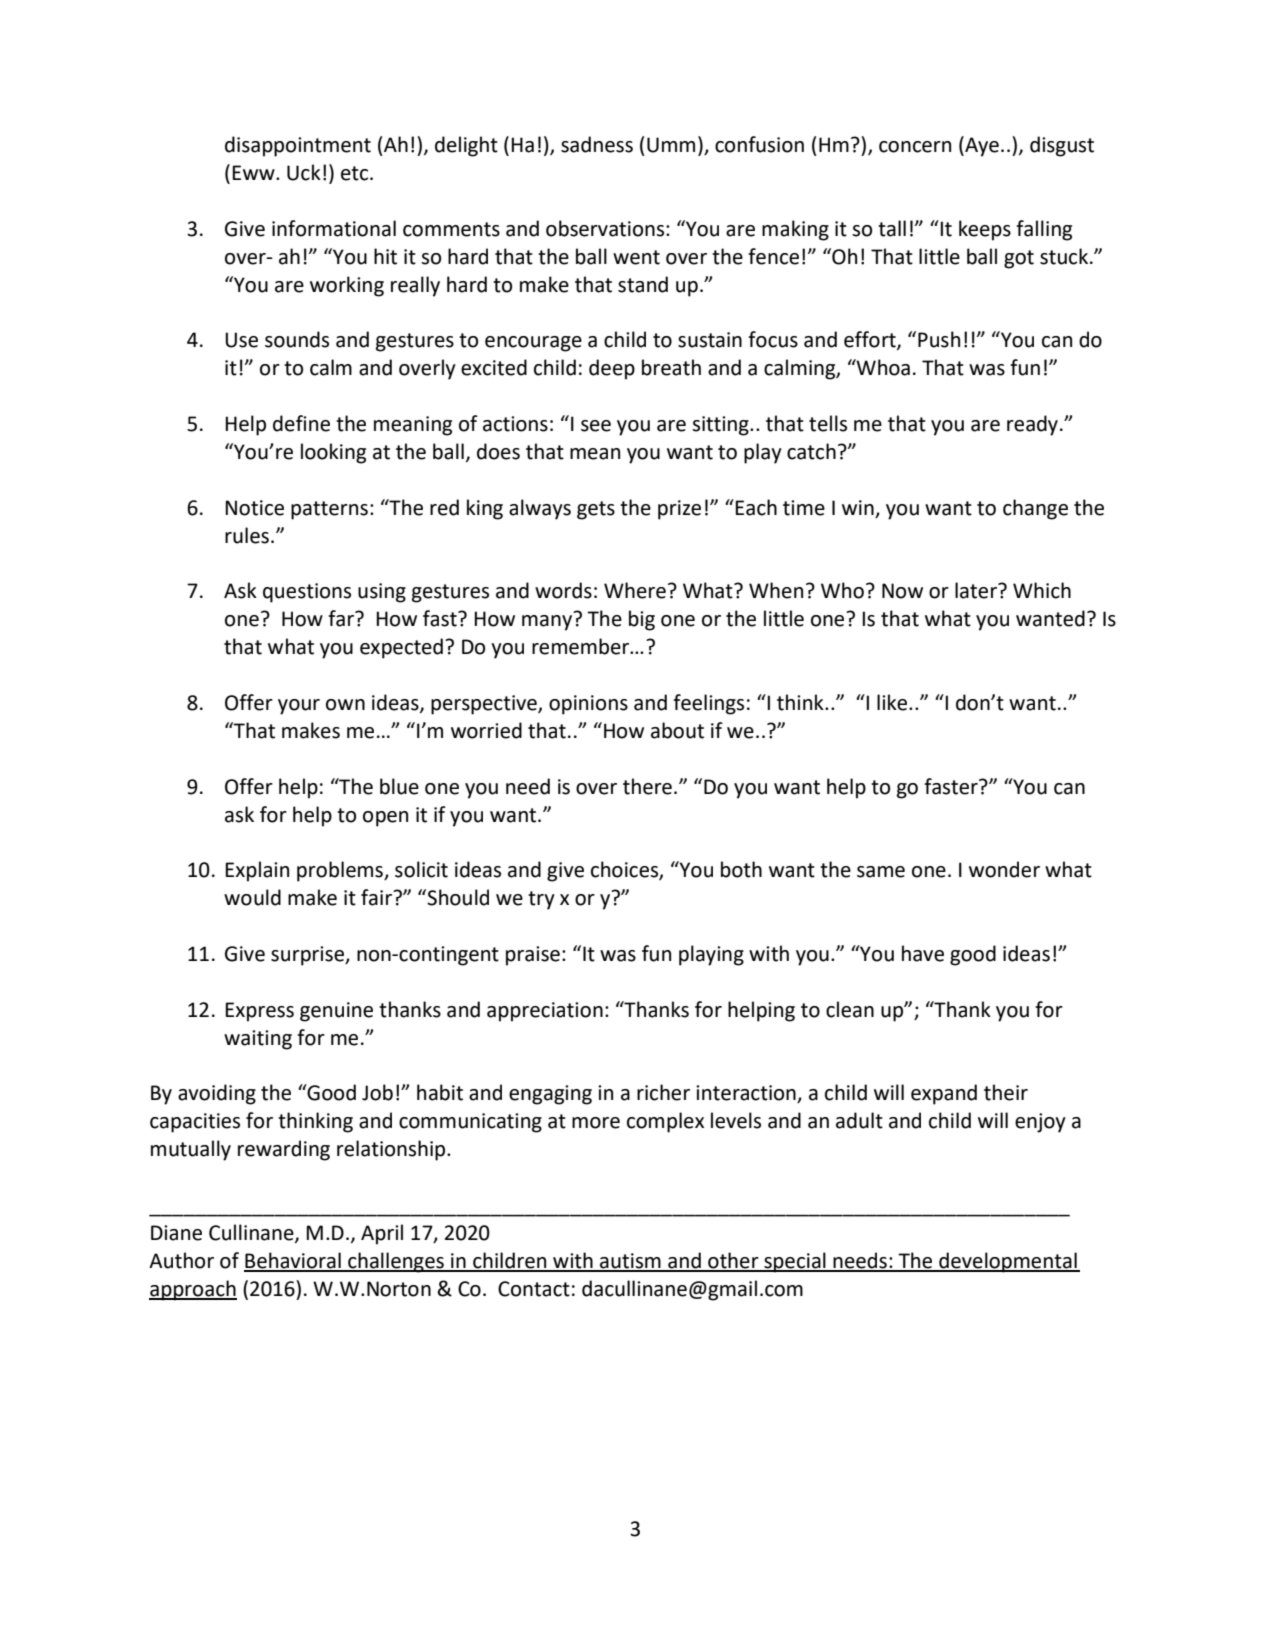  I want to click on try, so click(541, 900).
